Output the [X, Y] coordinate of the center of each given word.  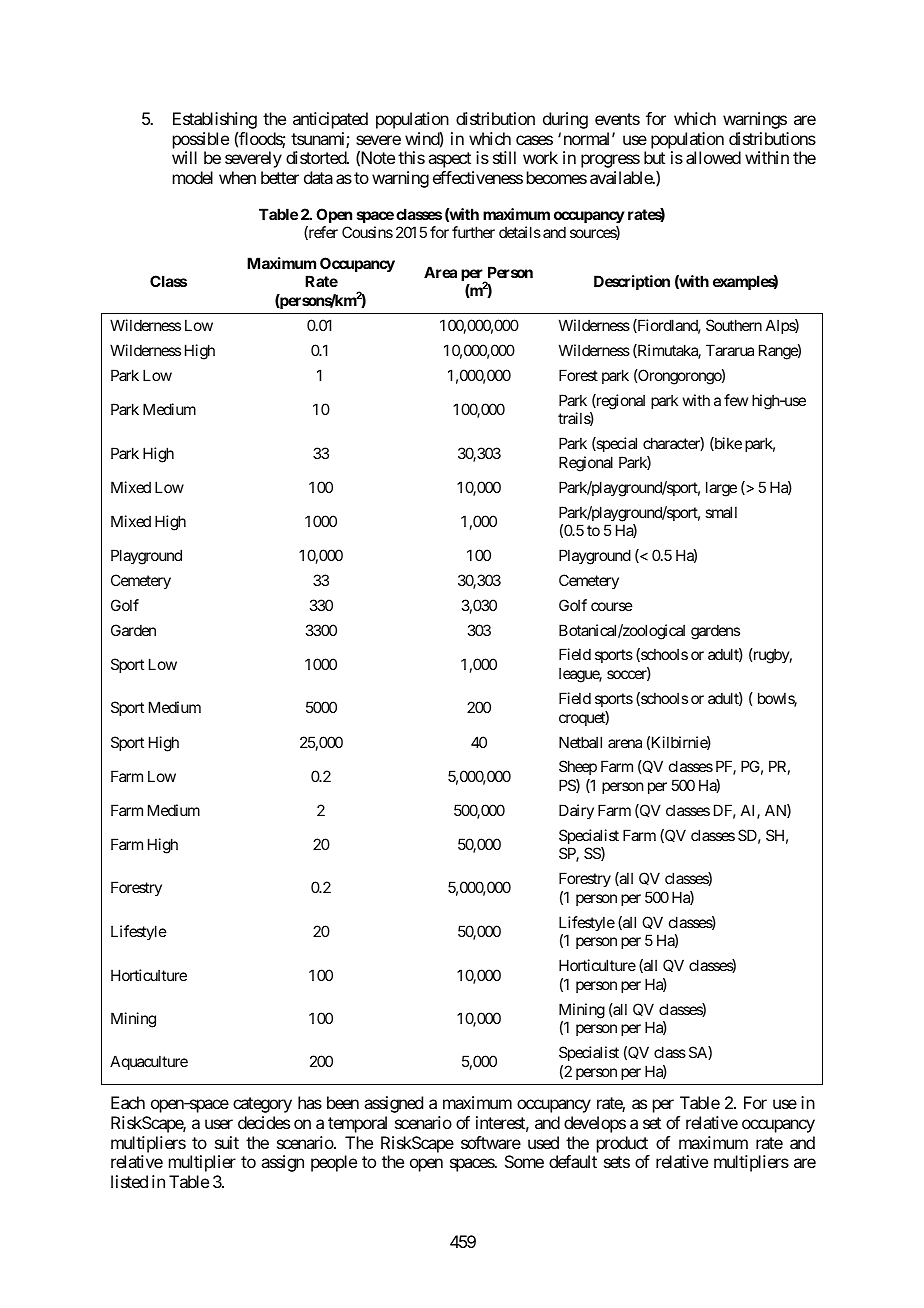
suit [227, 1142]
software [491, 1142]
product [622, 1144]
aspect [449, 160]
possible [201, 140]
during [565, 120]
